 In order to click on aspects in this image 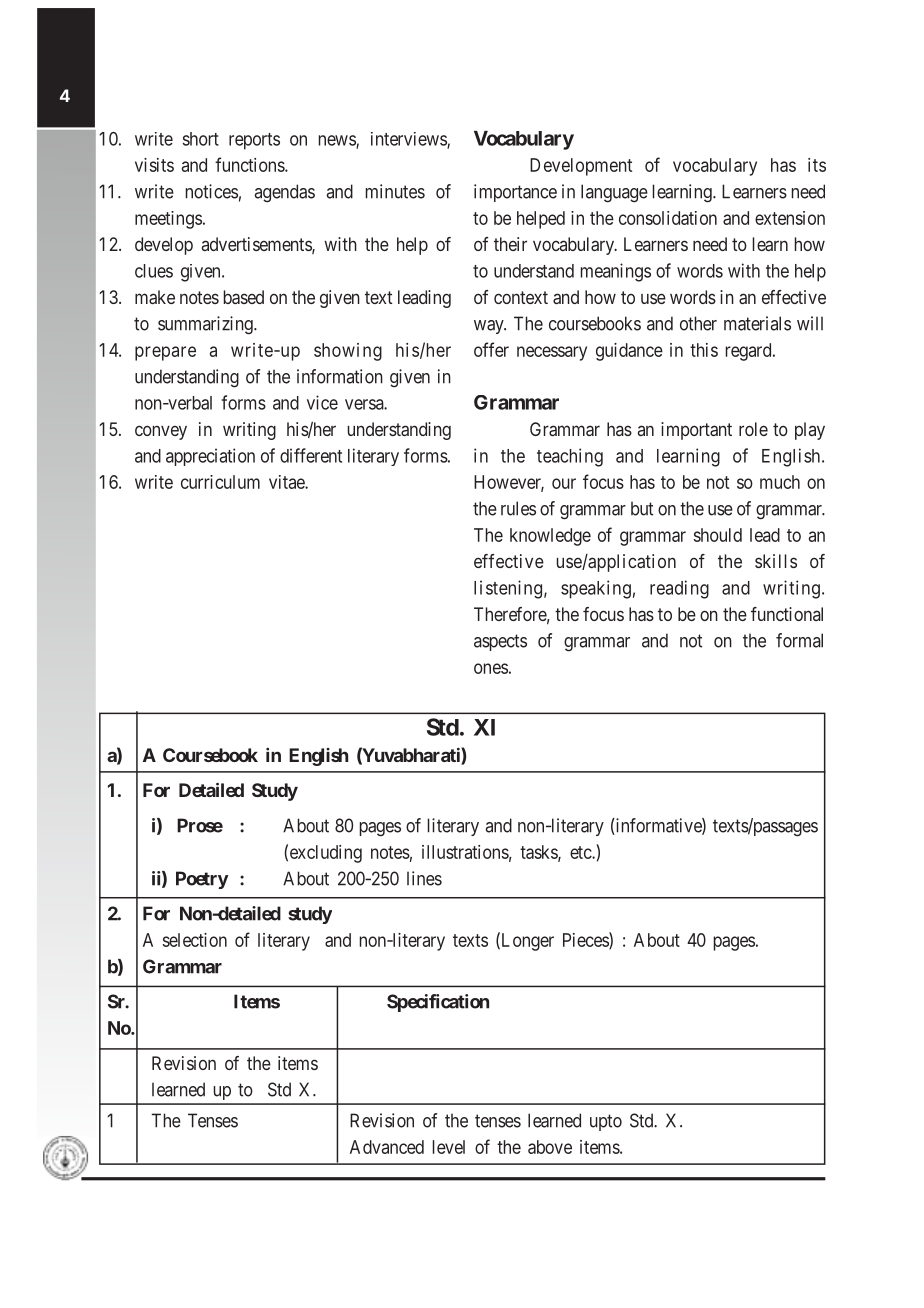, I will do `click(500, 642)`.
